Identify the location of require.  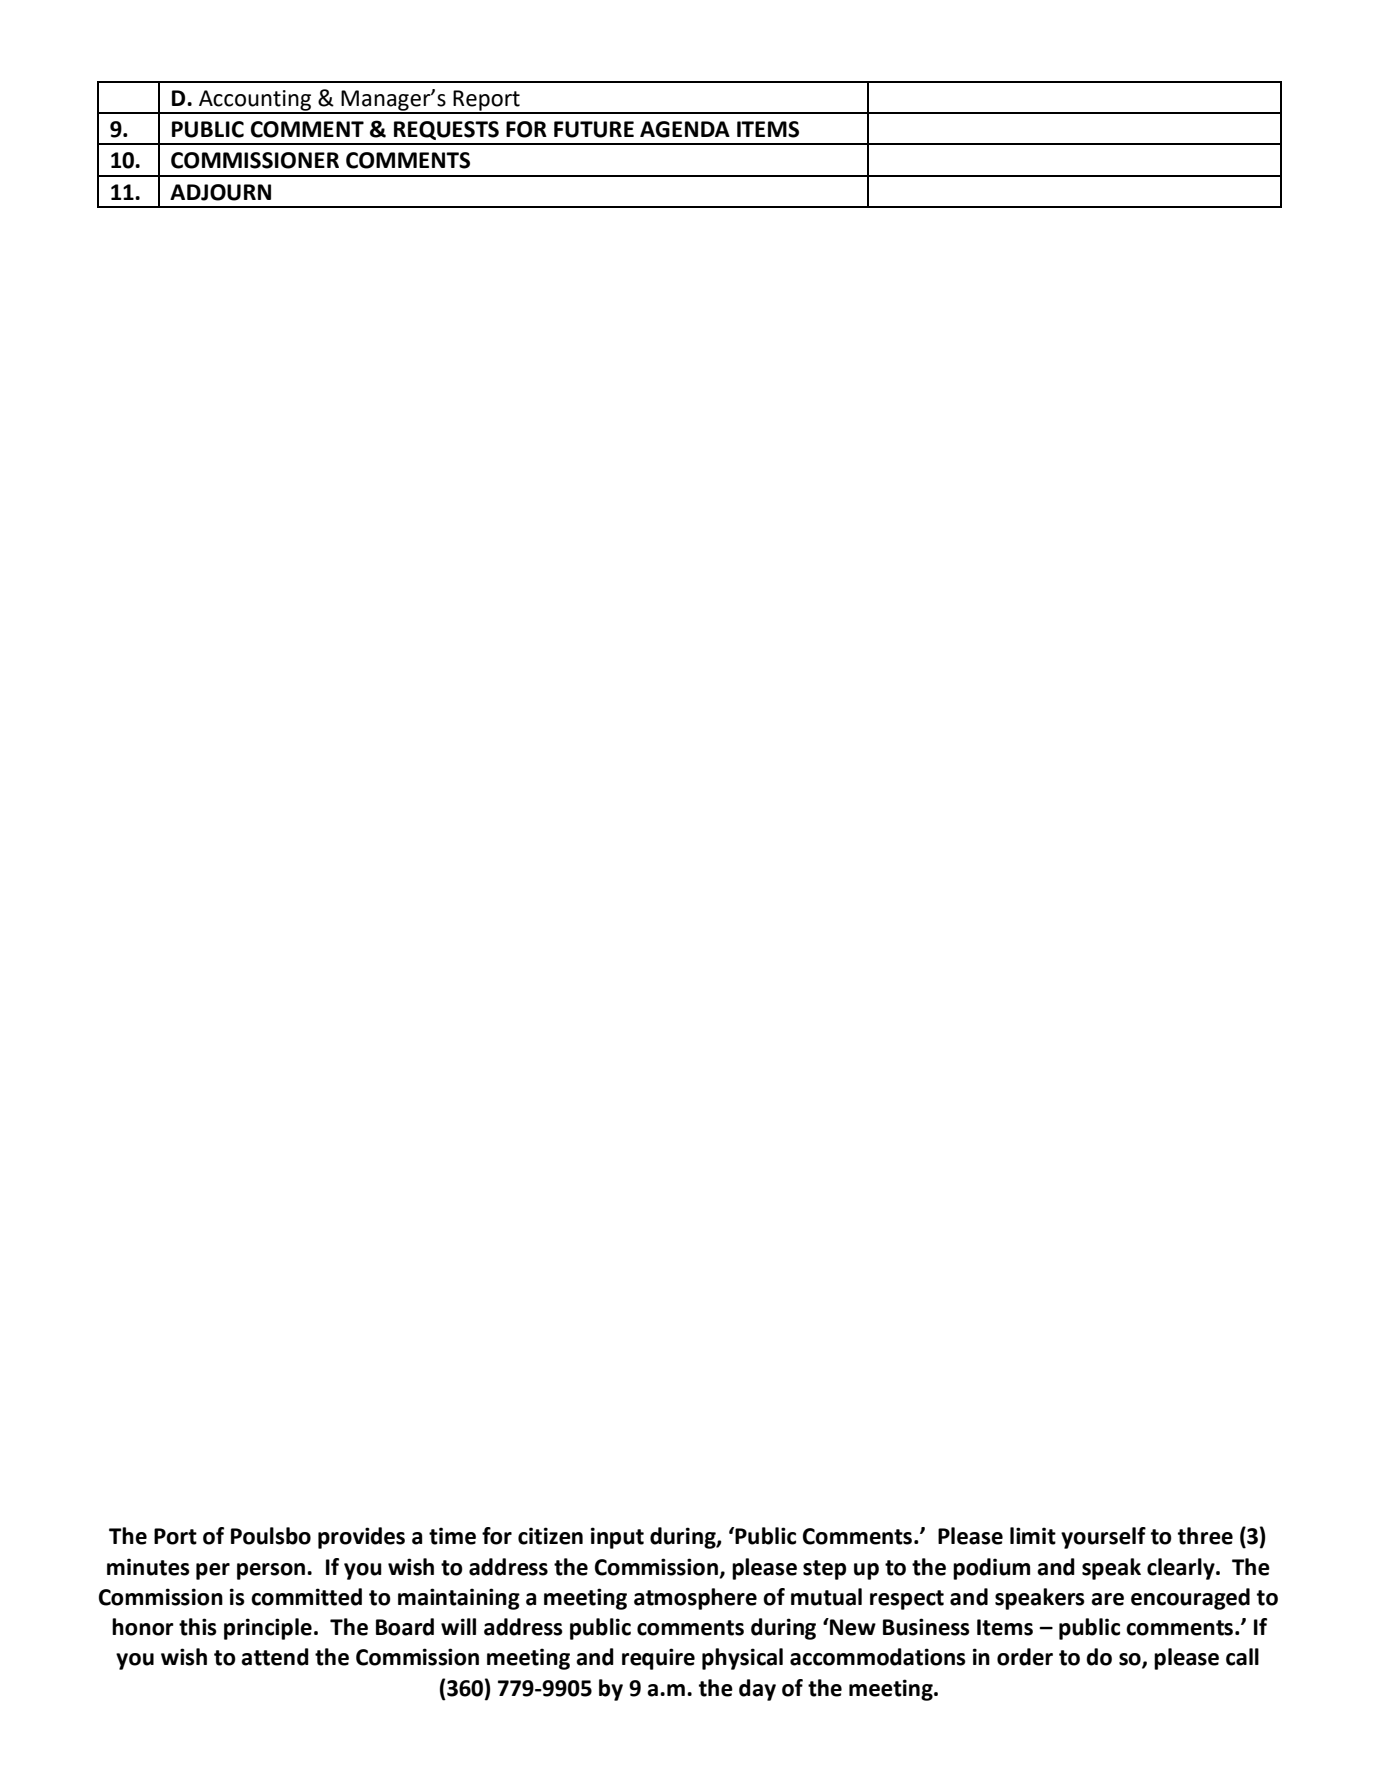
(658, 1659).
